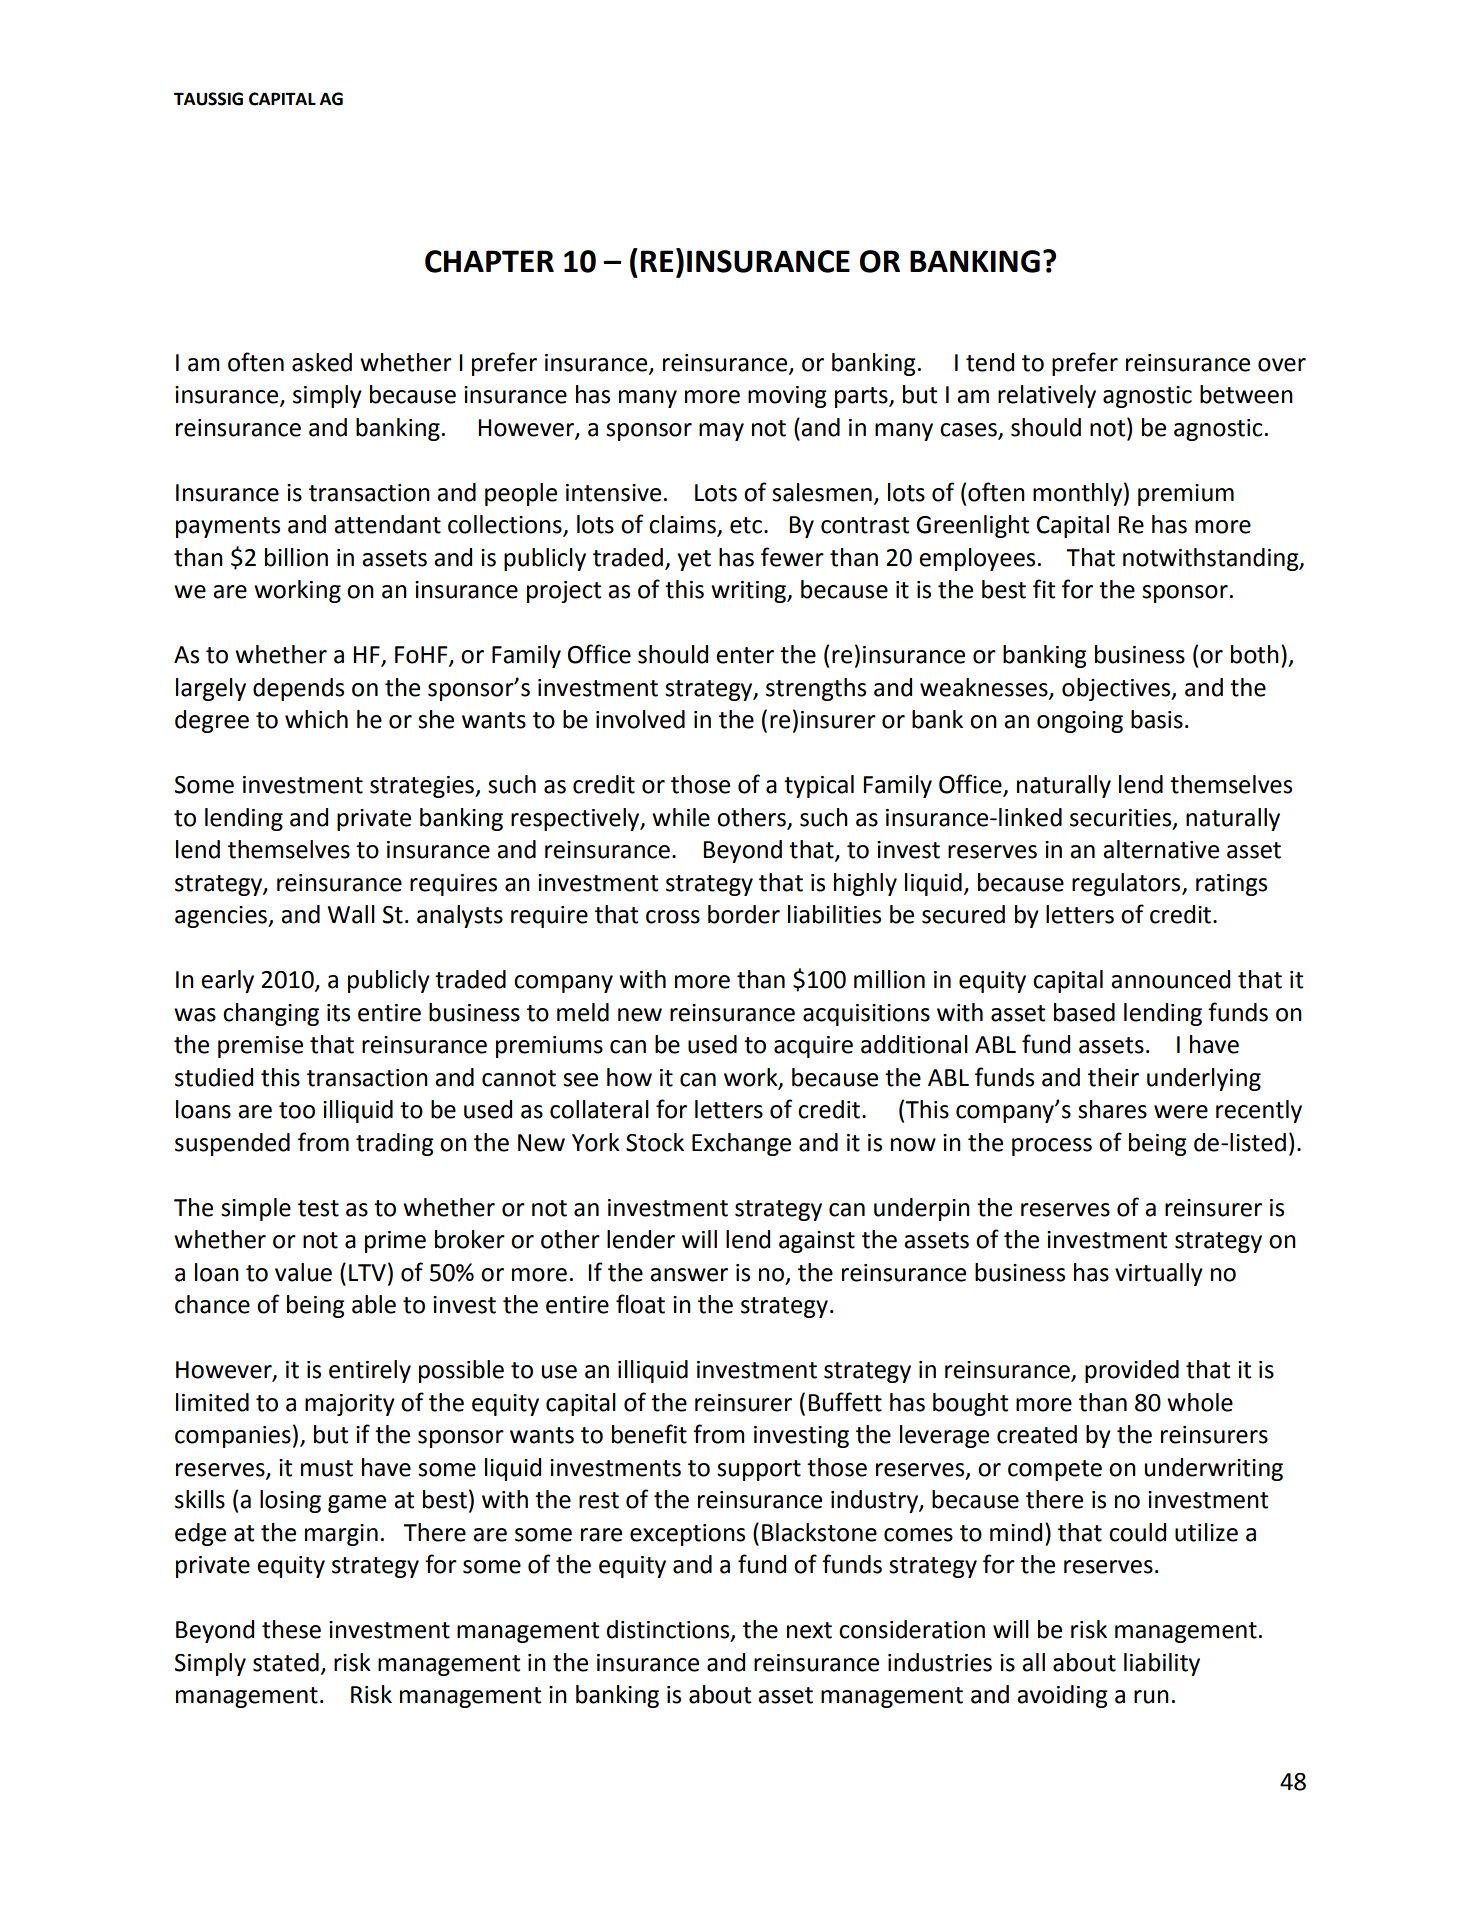 The width and height of the document is (1481, 1917). Describe the element at coordinates (208, 99) in the document. I see `TAUSSIG` at that location.
